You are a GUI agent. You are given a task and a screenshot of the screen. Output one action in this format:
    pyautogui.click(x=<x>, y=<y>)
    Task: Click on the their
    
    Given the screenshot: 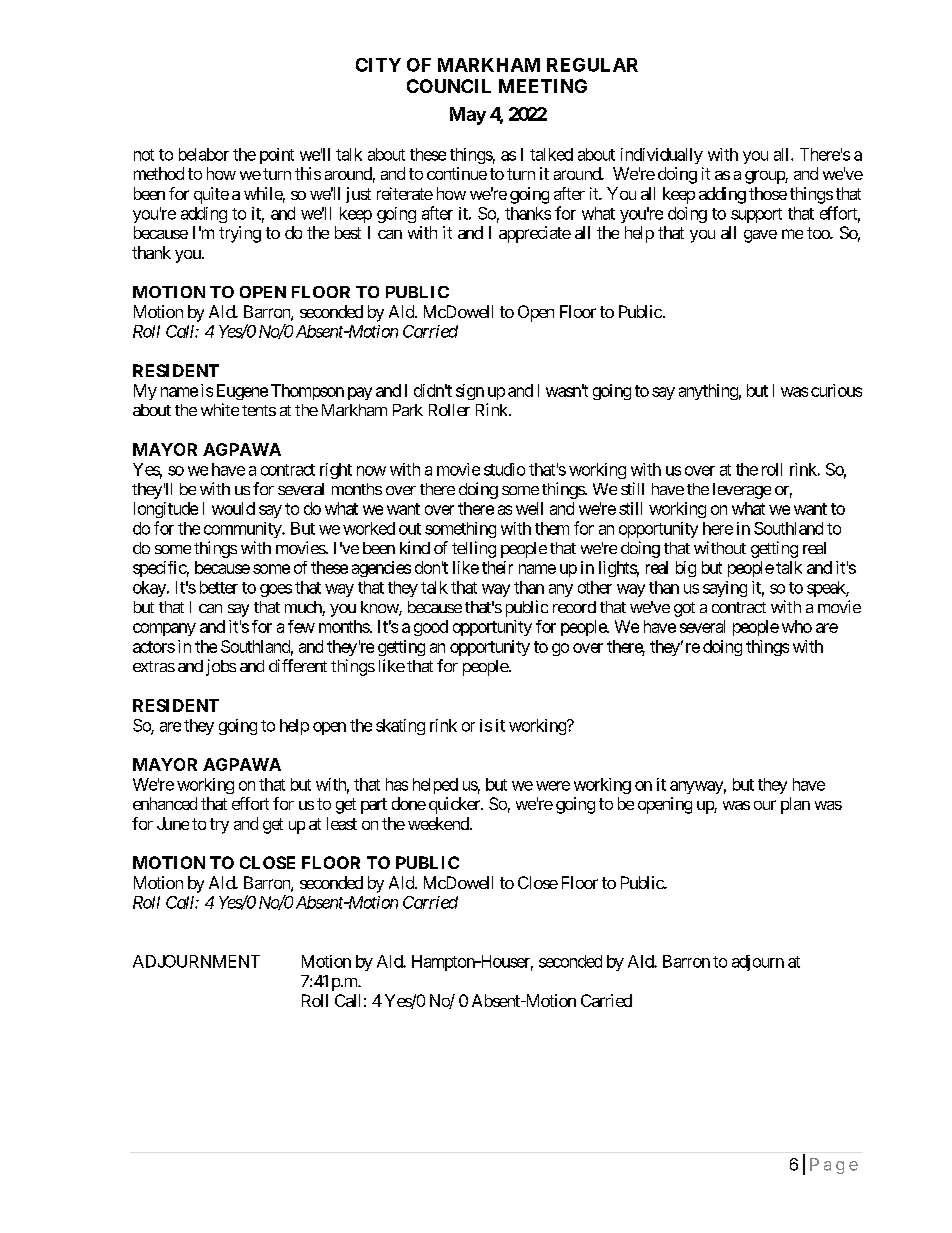 What is the action you would take?
    pyautogui.click(x=497, y=567)
